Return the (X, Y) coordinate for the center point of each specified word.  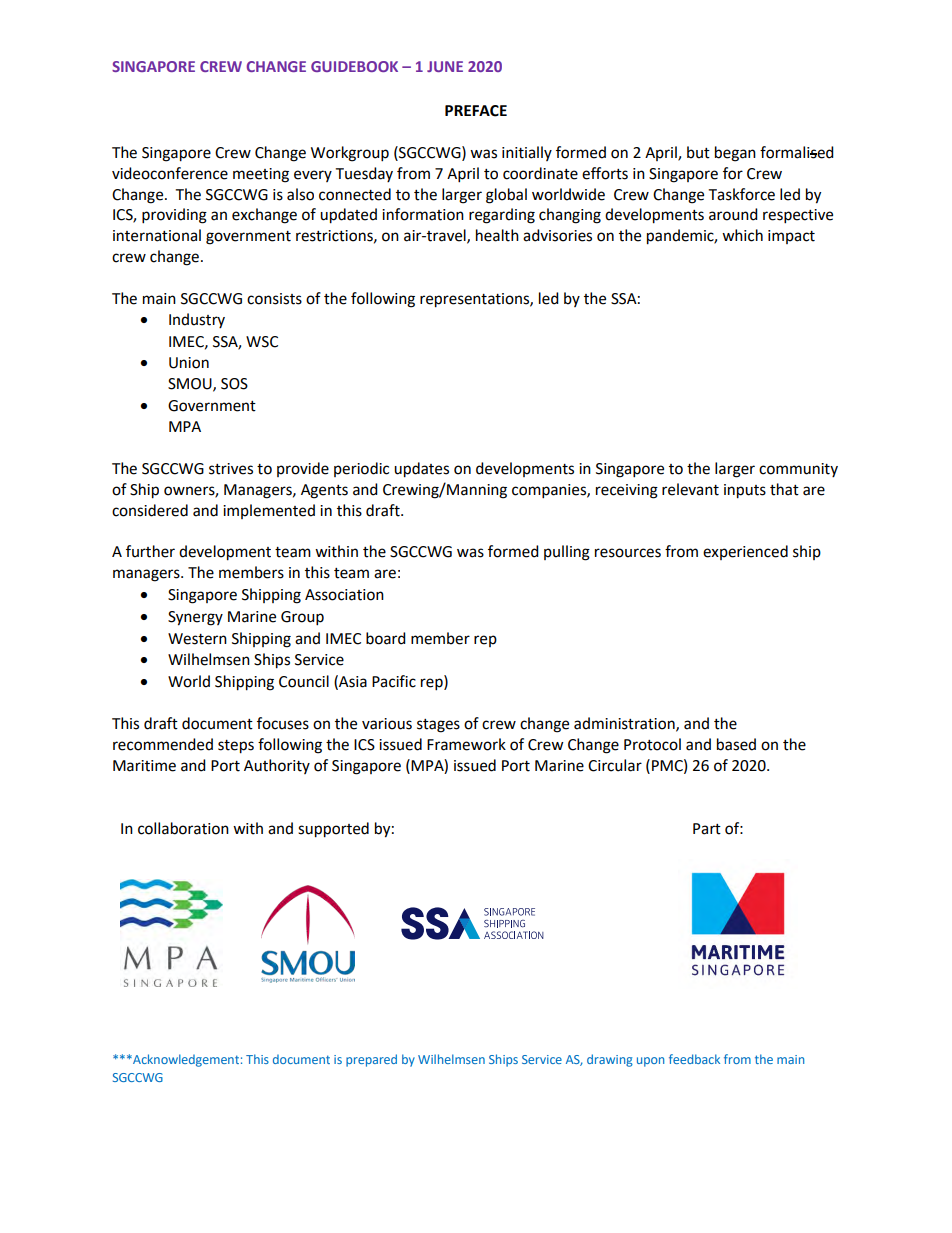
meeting (261, 175)
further (150, 551)
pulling (567, 553)
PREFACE (476, 111)
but (698, 152)
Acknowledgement (185, 1060)
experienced (745, 552)
